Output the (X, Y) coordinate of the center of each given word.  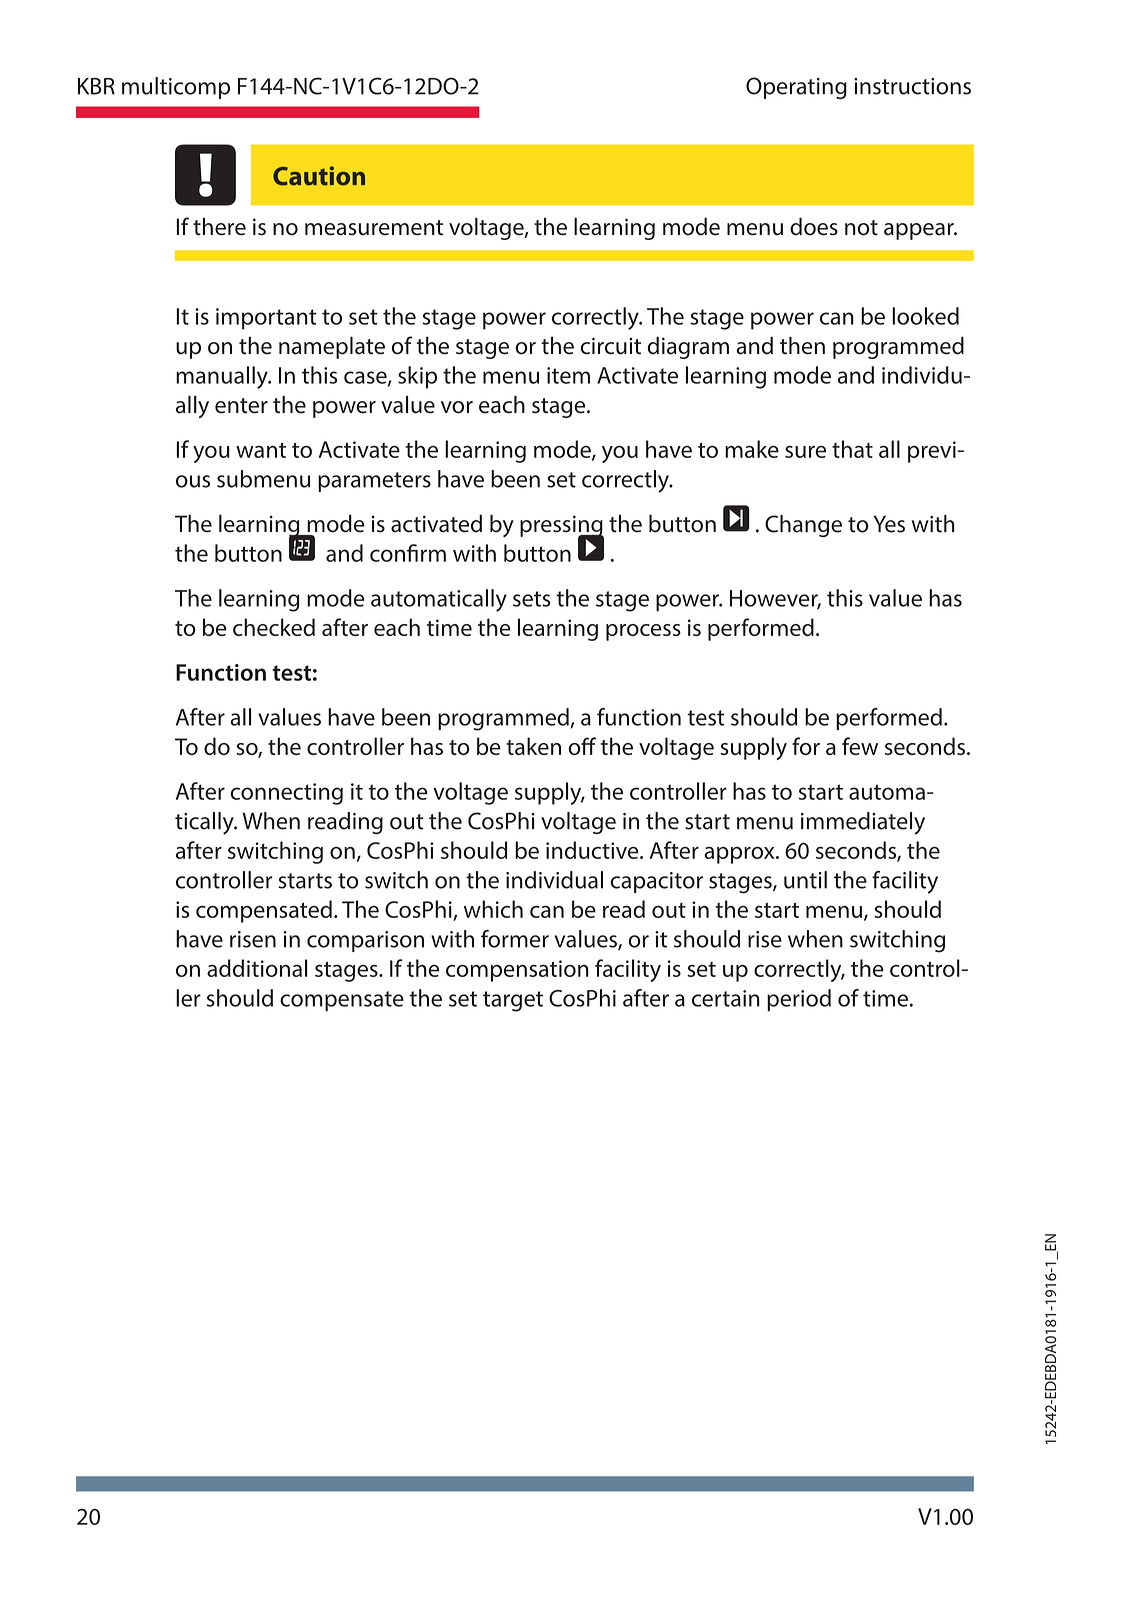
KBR (96, 86)
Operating (796, 88)
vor (457, 407)
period (799, 1000)
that (852, 449)
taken (533, 746)
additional (257, 968)
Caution (319, 176)
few (860, 746)
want (261, 450)
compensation (517, 971)
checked (274, 627)
